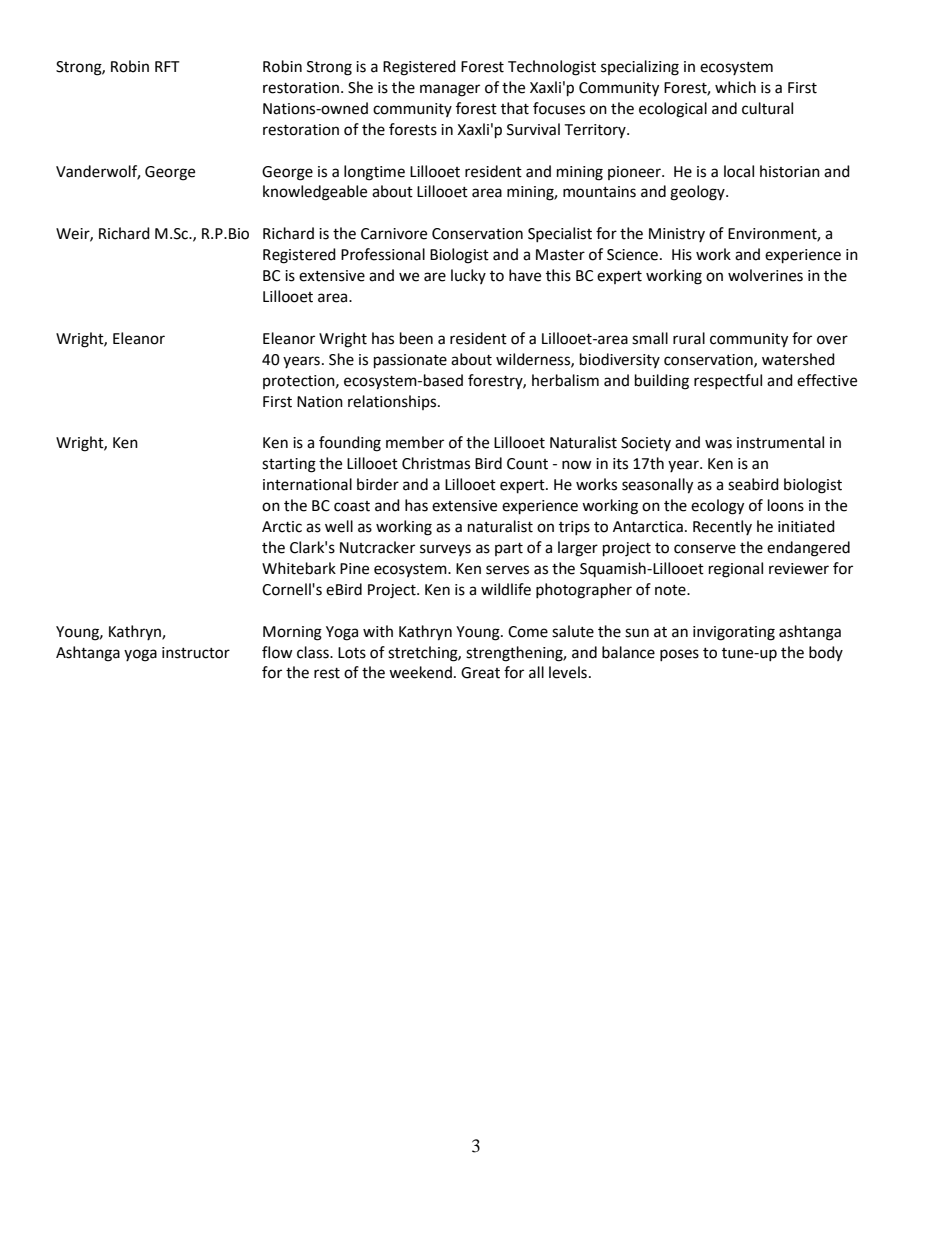  What do you see at coordinates (528, 632) in the screenshot?
I see `Come` at bounding box center [528, 632].
